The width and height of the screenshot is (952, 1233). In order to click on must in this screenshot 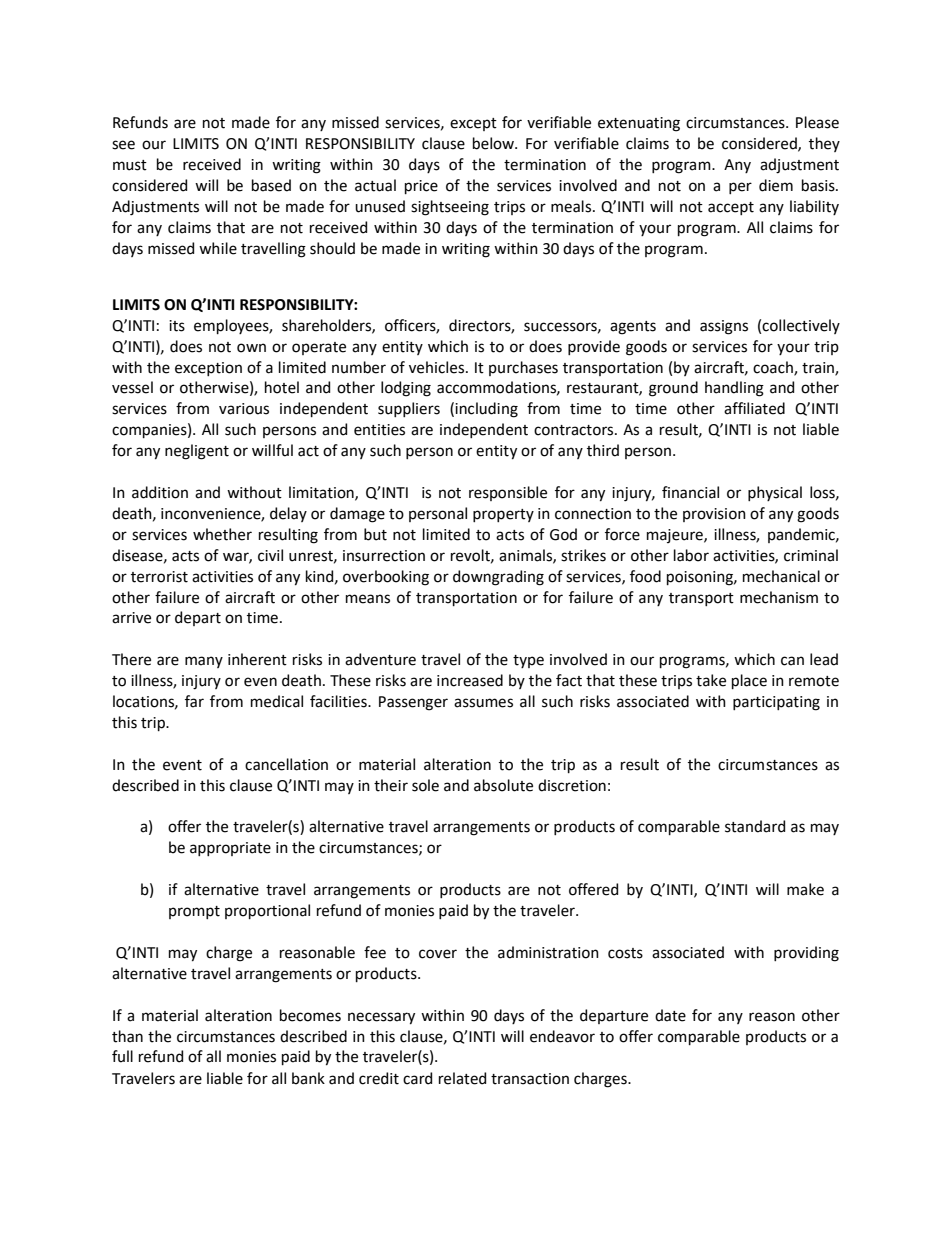, I will do `click(130, 165)`.
